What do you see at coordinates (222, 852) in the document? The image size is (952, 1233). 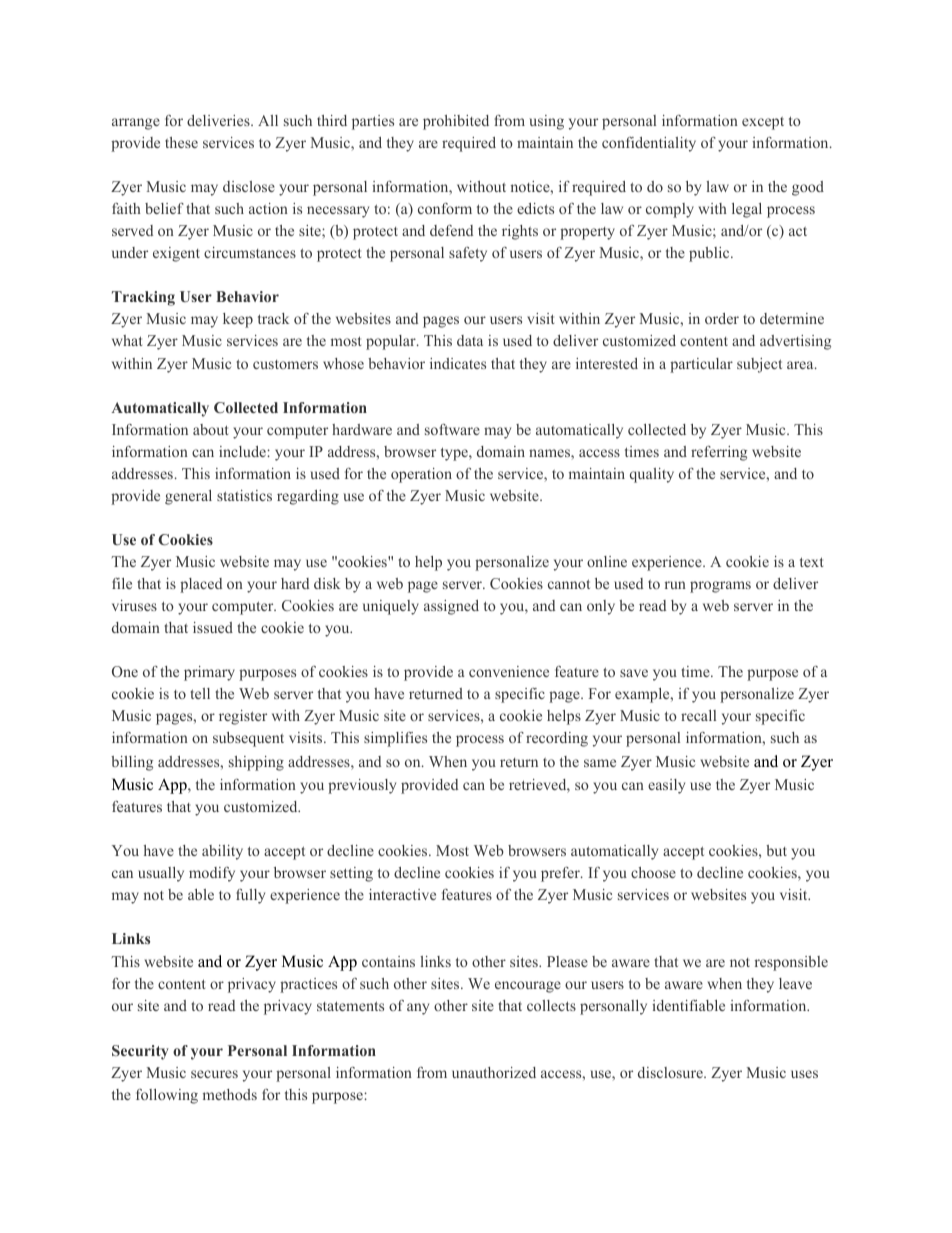 I see `ability` at bounding box center [222, 852].
